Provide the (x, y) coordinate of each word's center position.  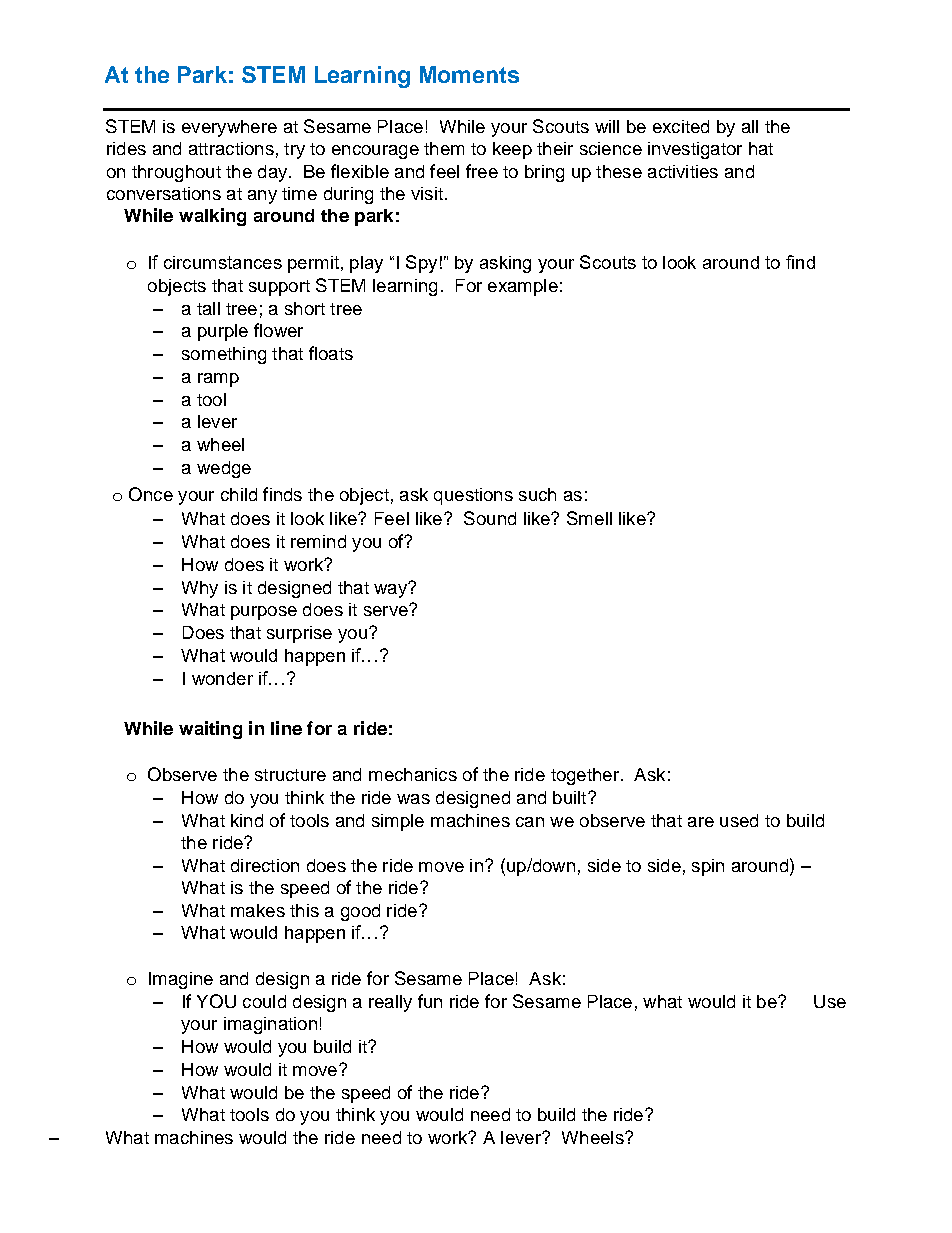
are (701, 822)
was (413, 799)
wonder (222, 678)
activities (683, 171)
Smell (589, 518)
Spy (421, 264)
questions (473, 496)
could (264, 1001)
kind (247, 820)
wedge (224, 469)
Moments (469, 74)
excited (681, 126)
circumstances (223, 262)
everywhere (229, 128)
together (585, 776)
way (391, 590)
